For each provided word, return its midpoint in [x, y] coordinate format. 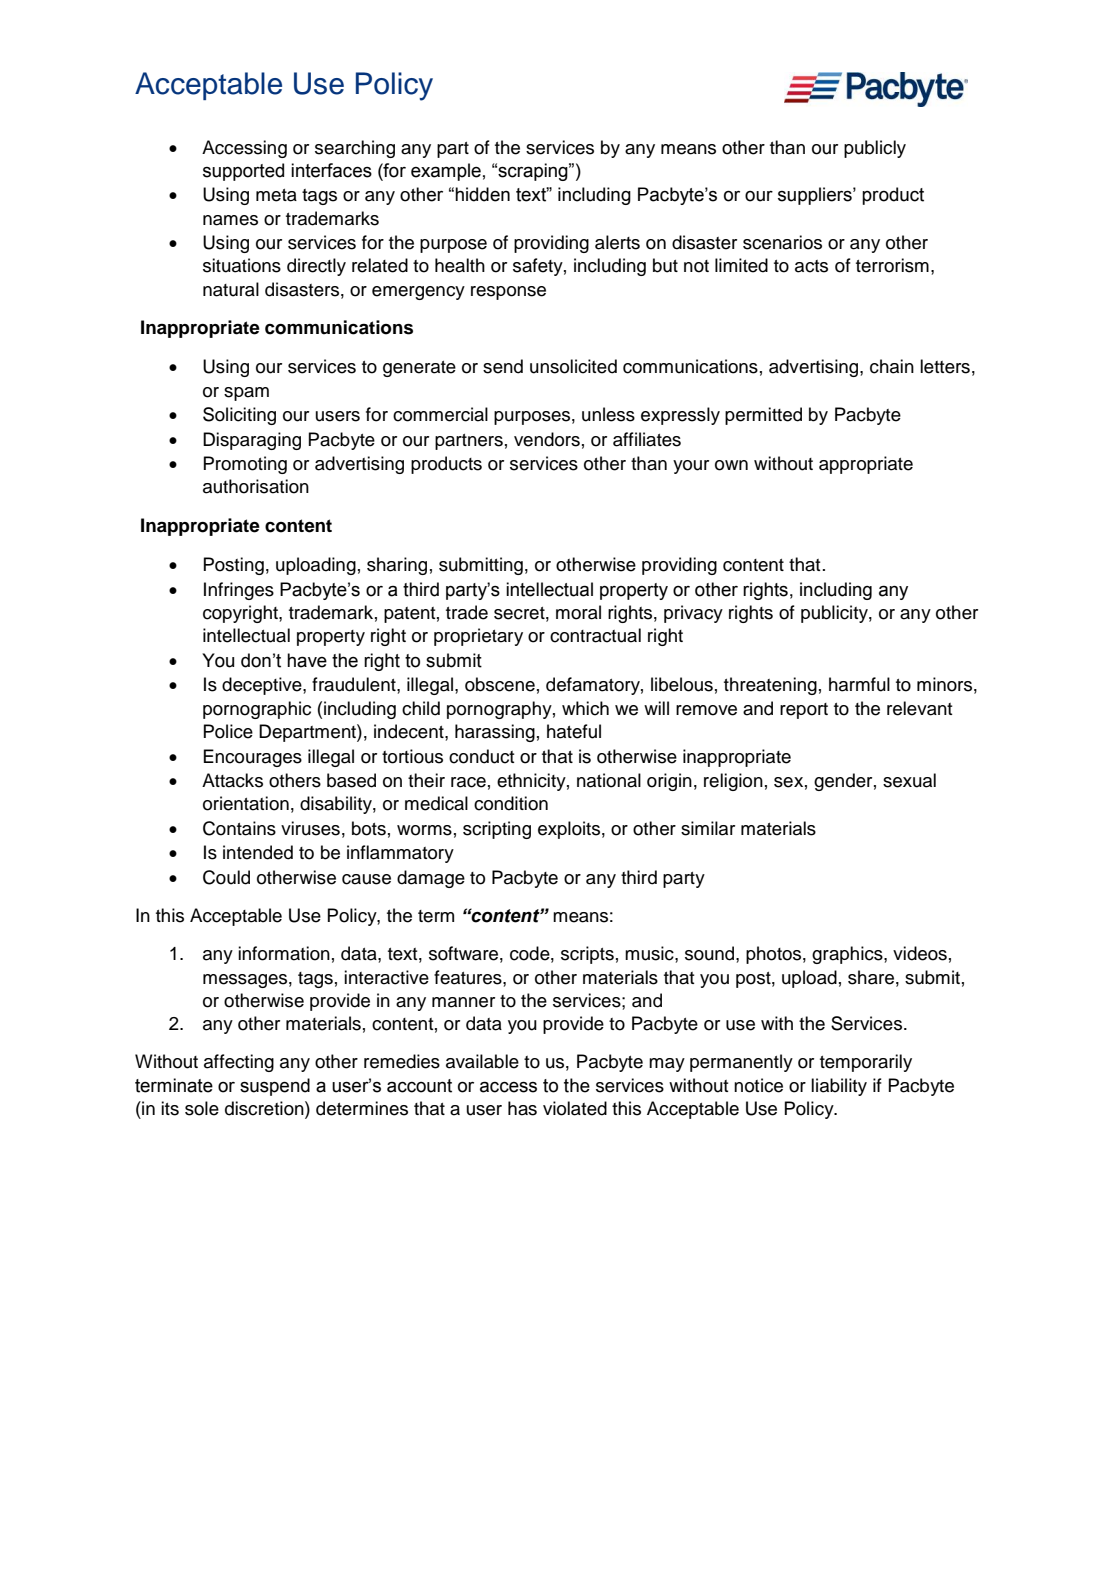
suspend [275, 1087]
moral [578, 612]
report [804, 711]
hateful [574, 731]
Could [226, 877]
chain [892, 366]
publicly [875, 149]
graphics [848, 955]
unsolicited [573, 366]
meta [276, 195]
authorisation [256, 486]
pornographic [257, 710]
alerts [617, 242]
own [731, 465]
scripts [587, 955]
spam [246, 394]
